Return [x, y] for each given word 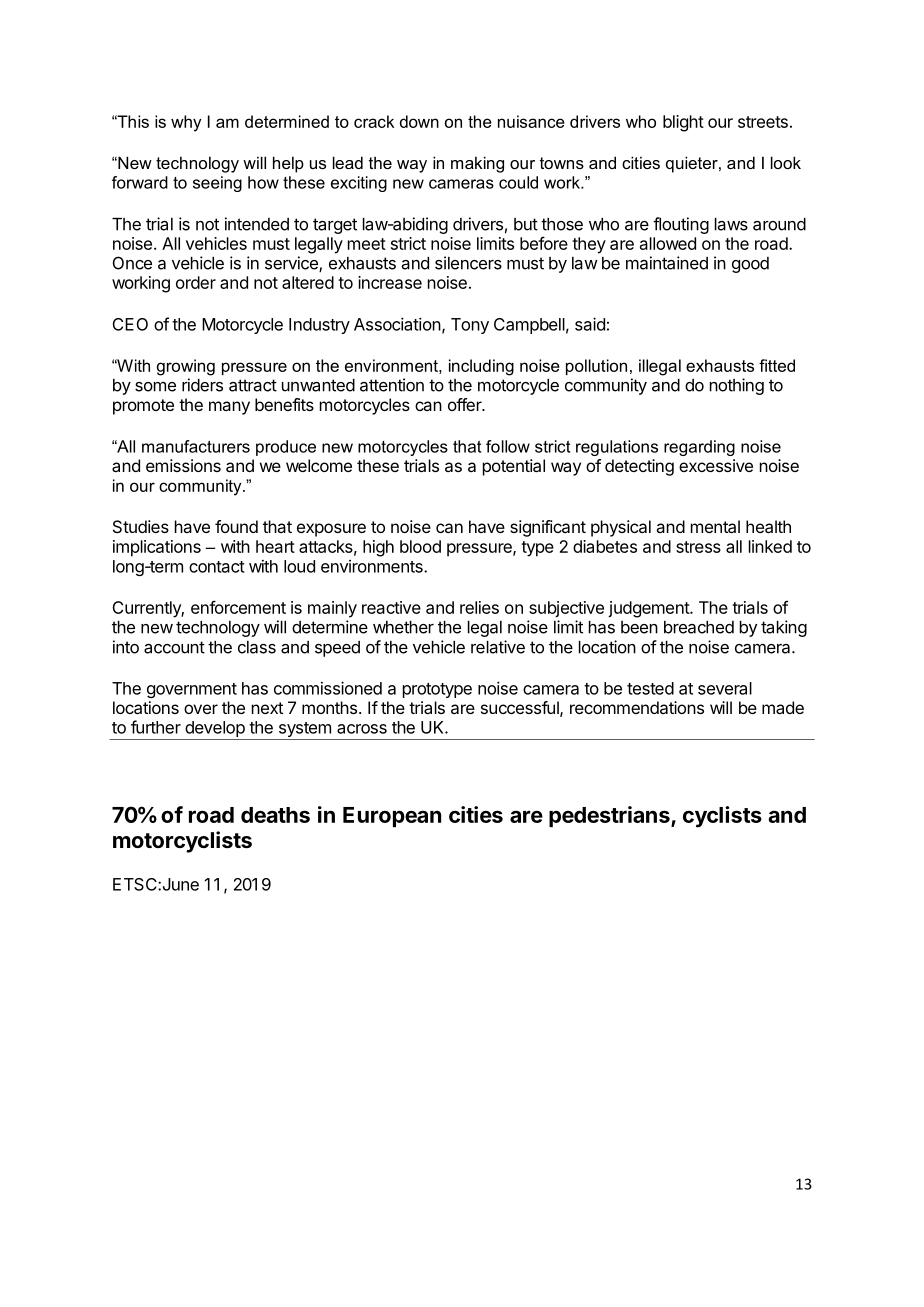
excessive [716, 465]
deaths [275, 815]
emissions [183, 465]
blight [683, 123]
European [392, 817]
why [186, 123]
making [477, 164]
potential [514, 467]
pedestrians [610, 816]
